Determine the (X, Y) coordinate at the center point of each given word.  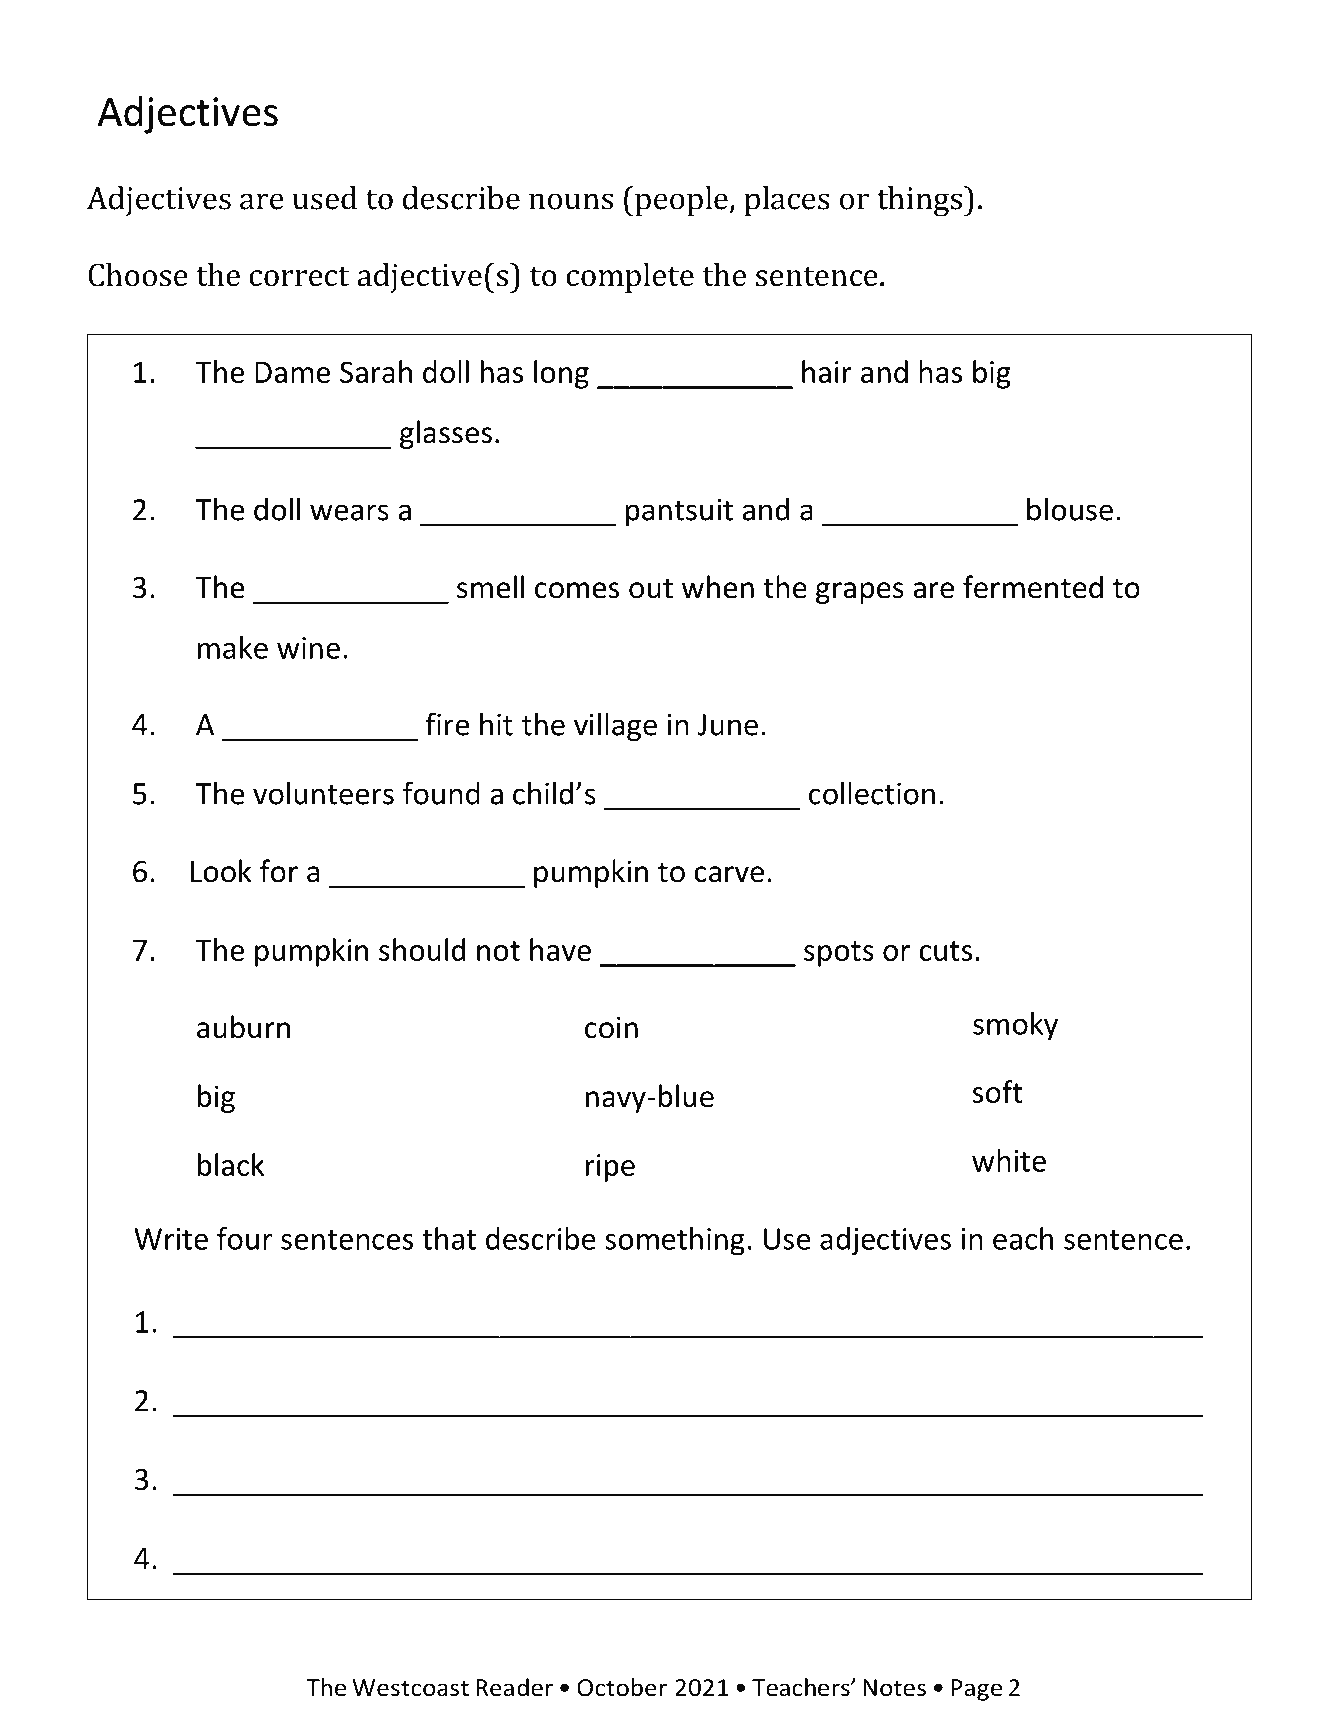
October (622, 1687)
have (560, 949)
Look (221, 871)
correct (299, 276)
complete (630, 278)
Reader (514, 1687)
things (919, 201)
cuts (945, 951)
